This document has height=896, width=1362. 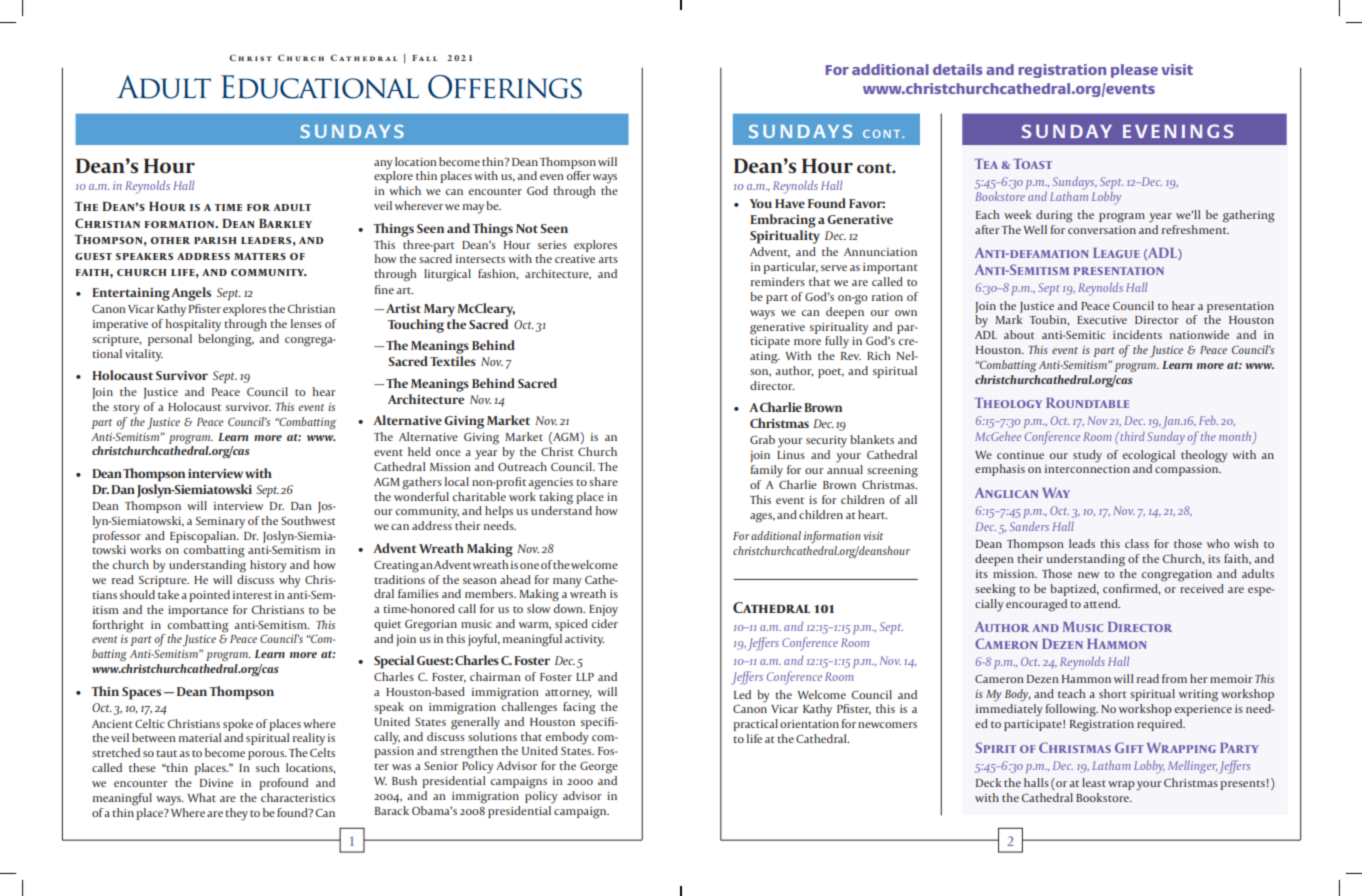 What do you see at coordinates (1094, 782) in the document?
I see `least` at bounding box center [1094, 782].
